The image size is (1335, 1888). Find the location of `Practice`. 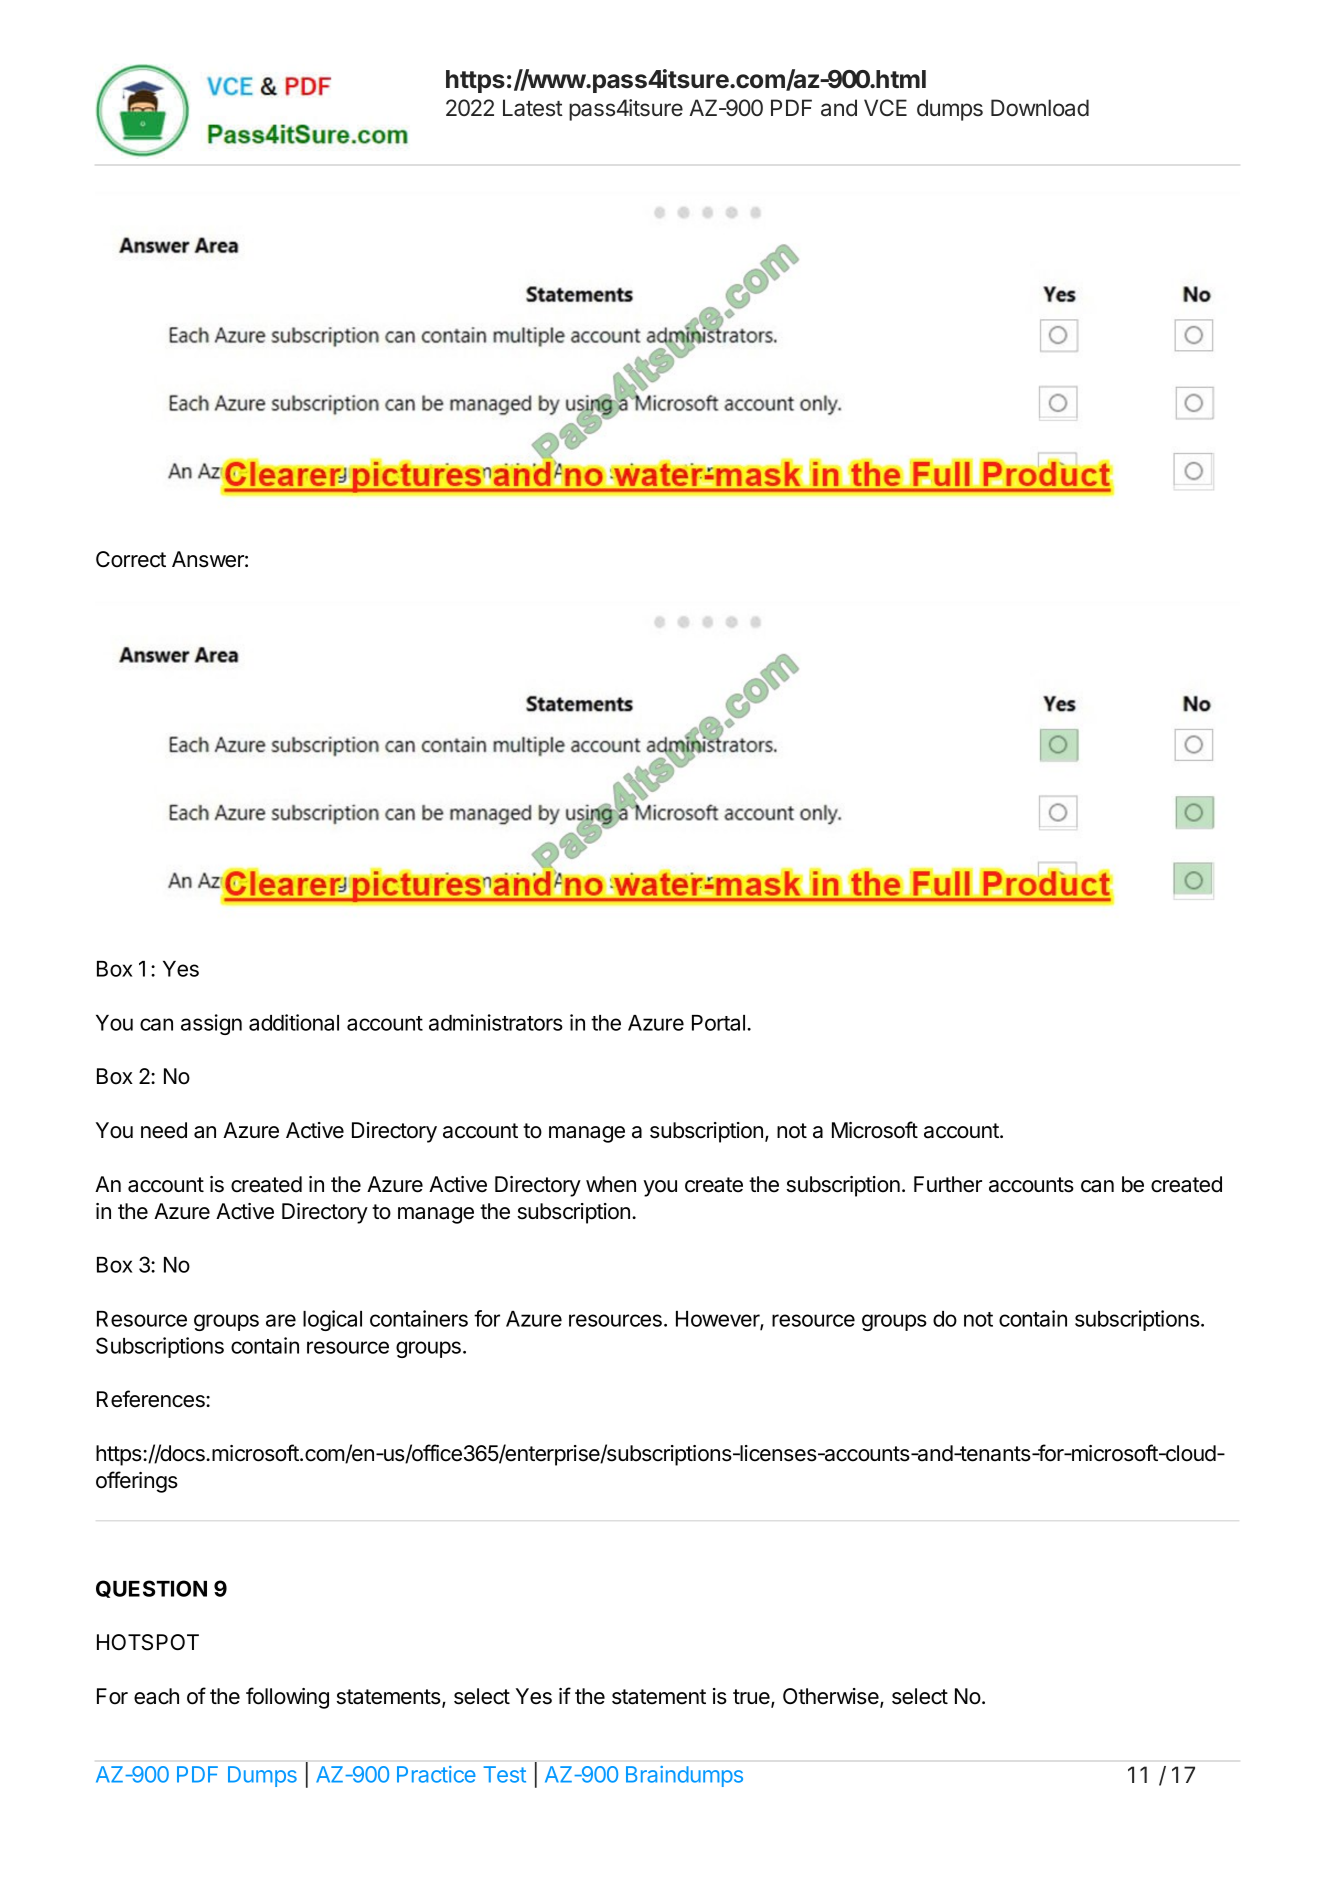

Practice is located at coordinates (436, 1774).
